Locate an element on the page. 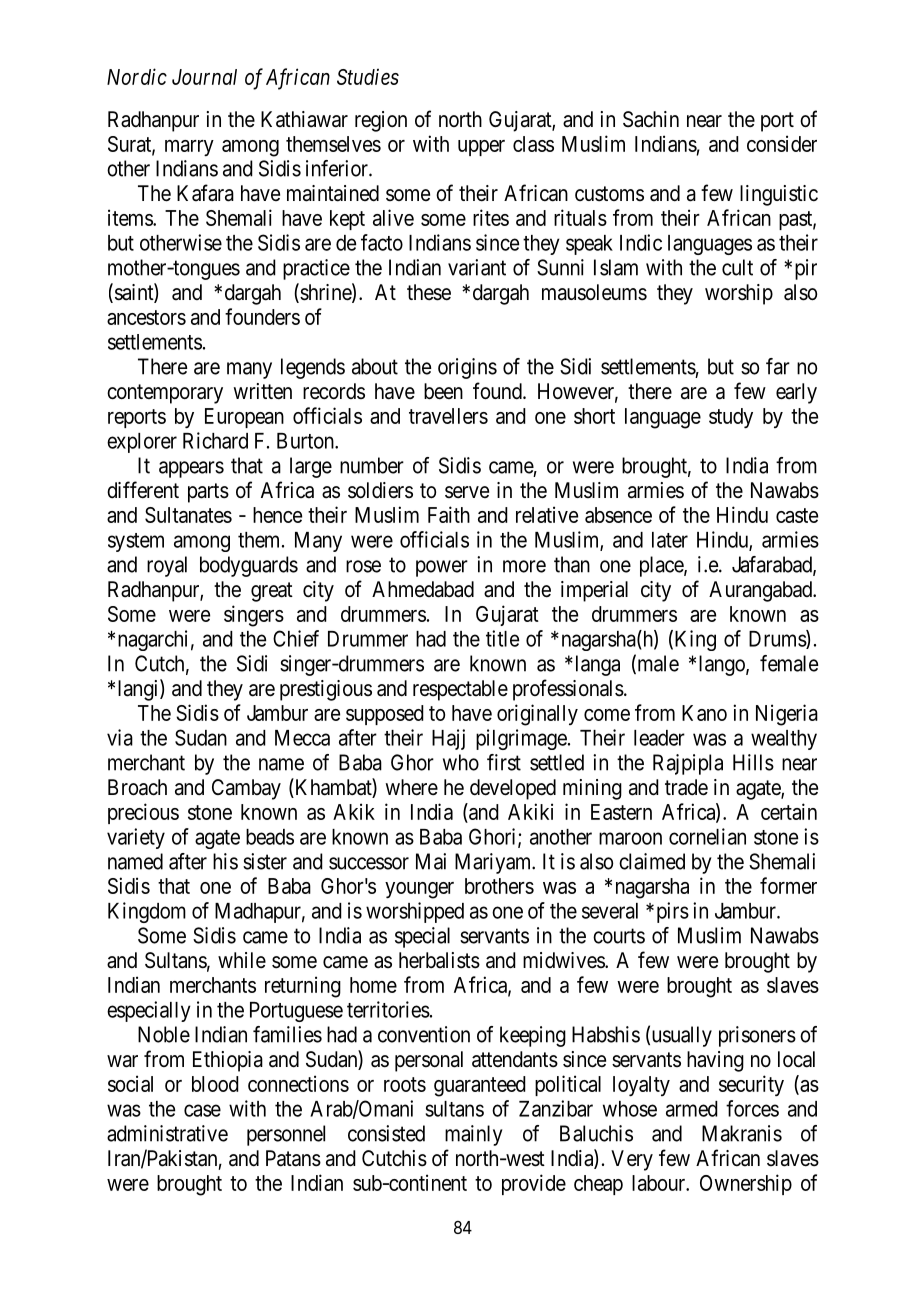 The height and width of the page is (1307, 924). study is located at coordinates (731, 418).
